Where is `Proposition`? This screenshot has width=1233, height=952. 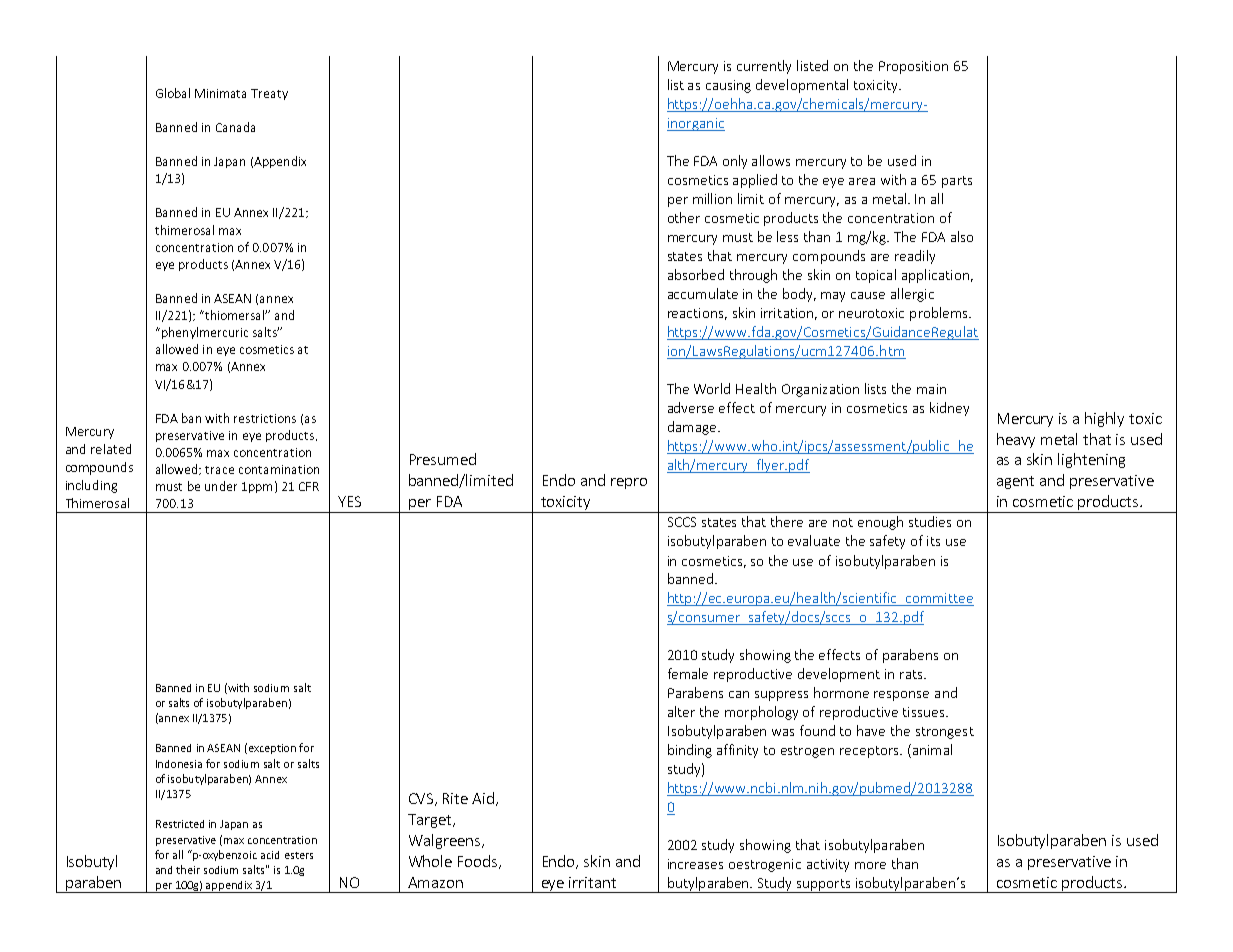 Proposition is located at coordinates (913, 67).
